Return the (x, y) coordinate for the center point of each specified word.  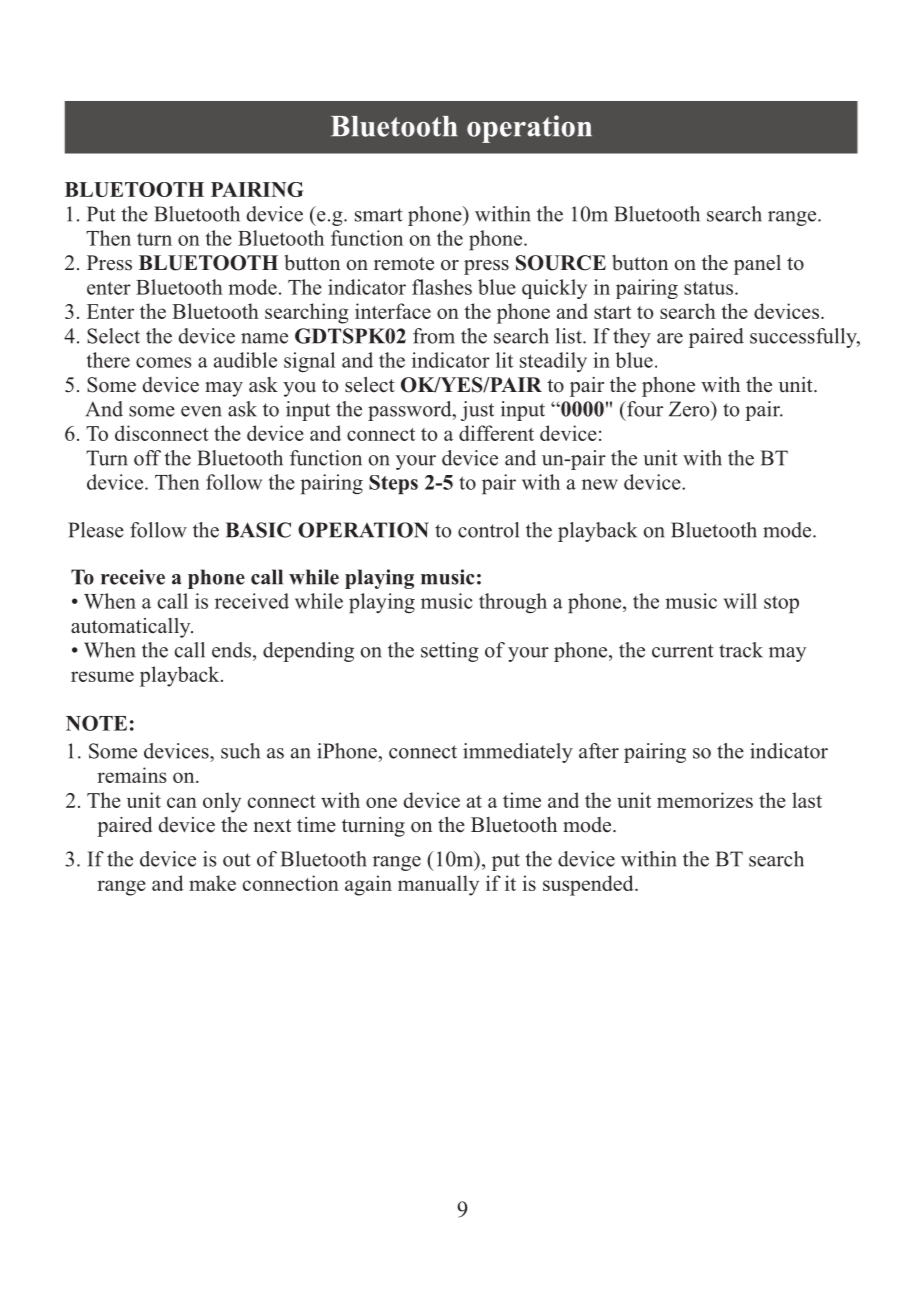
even (201, 411)
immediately (518, 753)
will (740, 601)
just (477, 411)
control (488, 530)
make (212, 883)
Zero (690, 409)
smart (379, 215)
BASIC (258, 530)
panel (757, 265)
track (741, 650)
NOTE (96, 723)
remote (404, 264)
